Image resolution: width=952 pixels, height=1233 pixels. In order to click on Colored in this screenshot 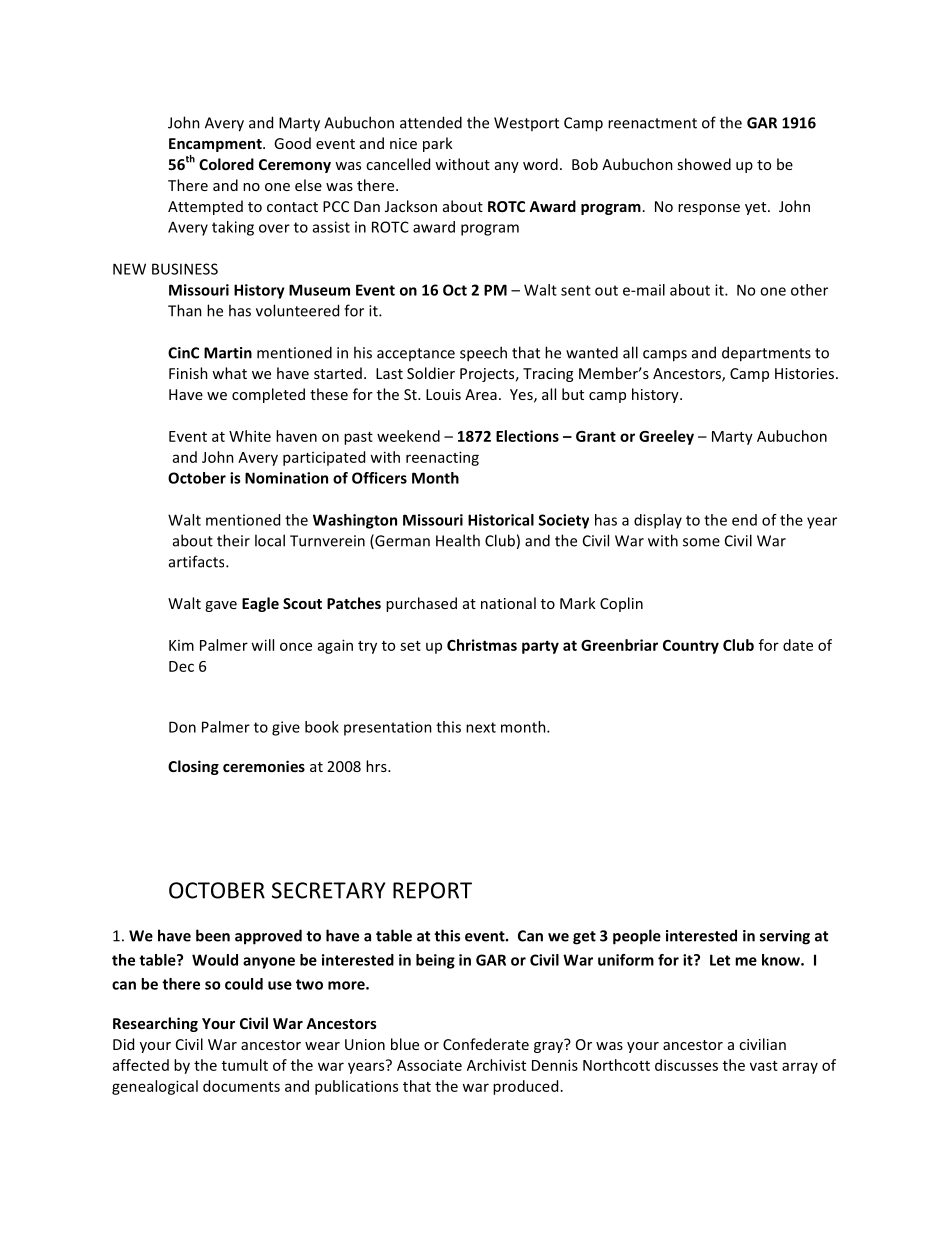, I will do `click(226, 164)`.
